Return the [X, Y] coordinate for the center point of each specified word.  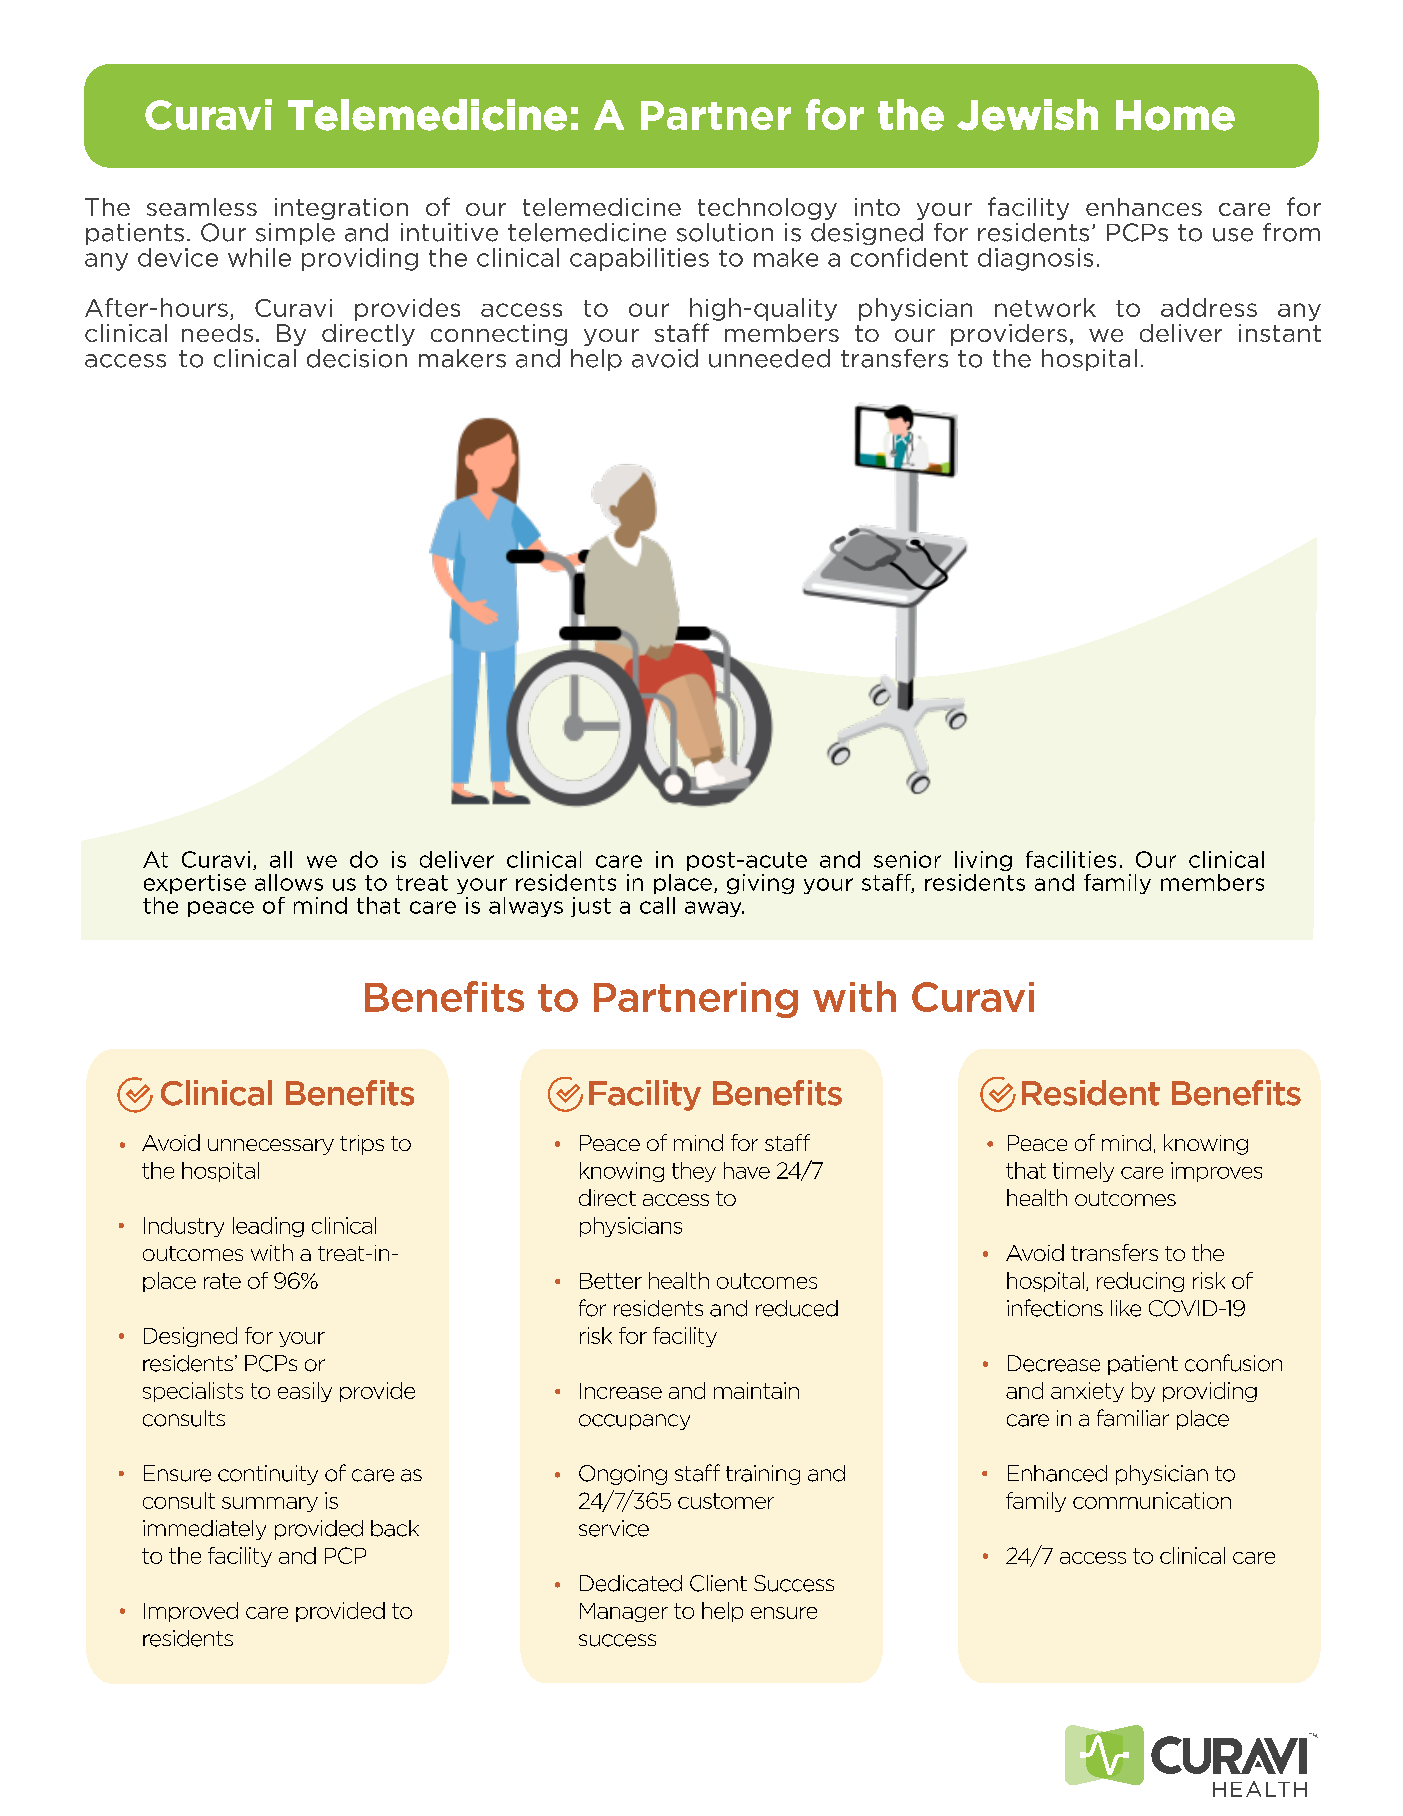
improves [1216, 1172]
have [747, 1170]
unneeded [769, 358]
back [395, 1528]
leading [268, 1227]
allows [289, 882]
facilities [1071, 859]
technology [767, 209]
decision [357, 358]
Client [718, 1583]
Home [1175, 115]
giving [760, 884]
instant [1280, 333]
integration [341, 209]
